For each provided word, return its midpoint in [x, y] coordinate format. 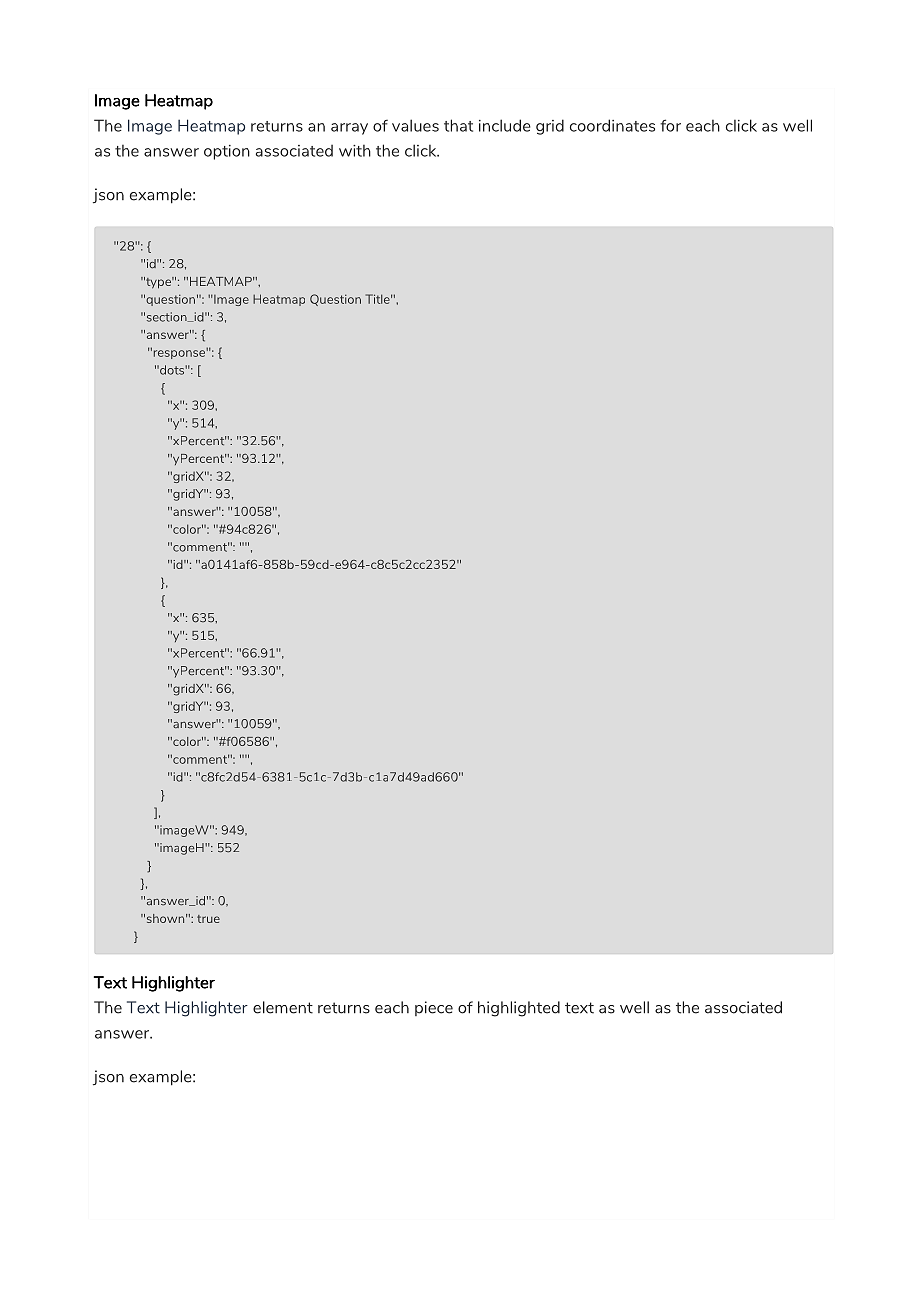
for [670, 125]
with [355, 150]
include [505, 125]
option [227, 152]
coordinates [612, 125]
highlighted [519, 1009]
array [349, 129]
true [208, 919]
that [458, 125]
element [283, 1007]
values [415, 125]
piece [434, 1008]
